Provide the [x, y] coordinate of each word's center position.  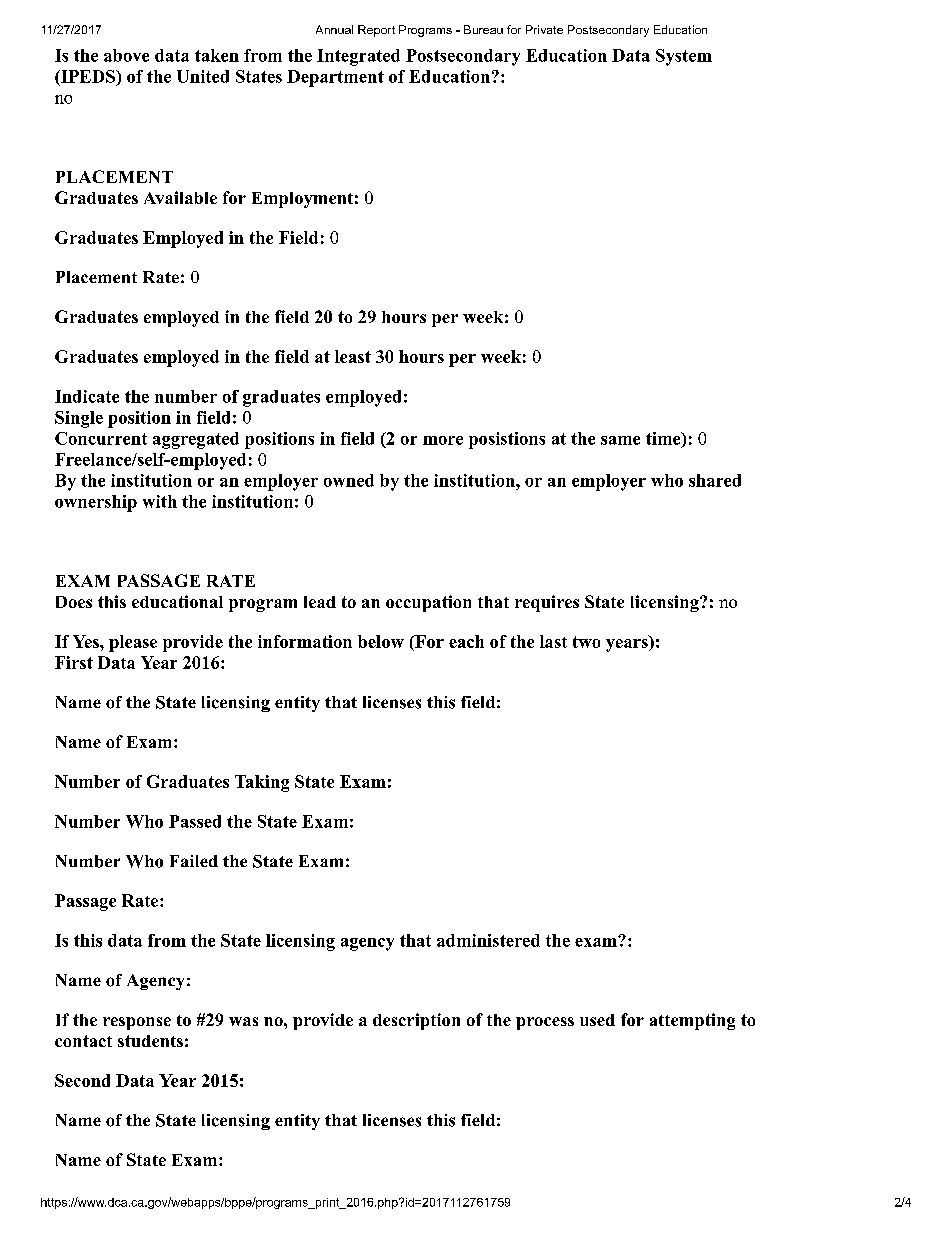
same [620, 440]
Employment [302, 200]
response [137, 1023]
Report [376, 31]
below [381, 641]
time [664, 439]
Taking [262, 783]
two [586, 642]
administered [488, 940]
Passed [195, 821]
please [133, 643]
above [126, 55]
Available [180, 197]
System [684, 57]
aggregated [196, 440]
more [443, 440]
